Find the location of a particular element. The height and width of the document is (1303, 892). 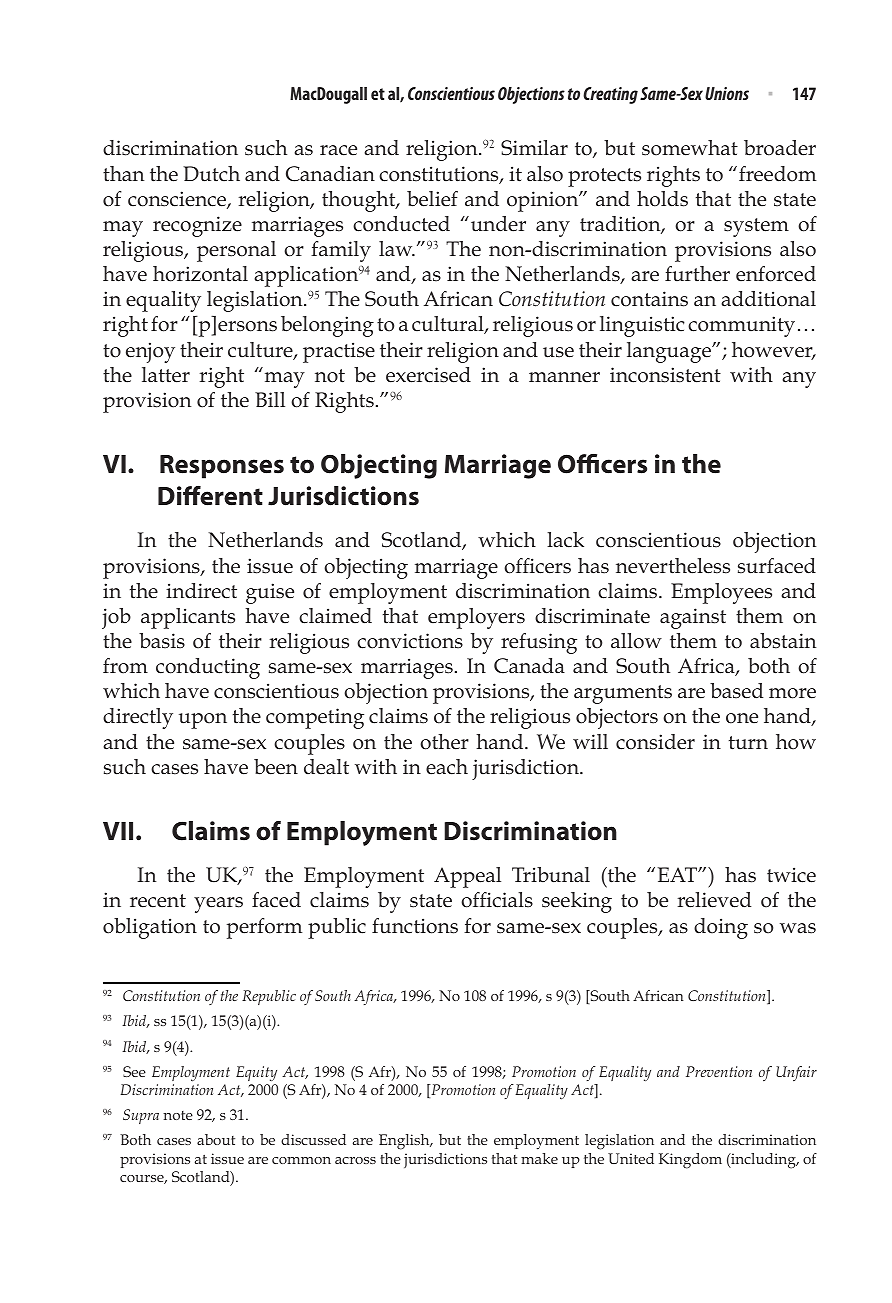

Dutch is located at coordinates (211, 174).
